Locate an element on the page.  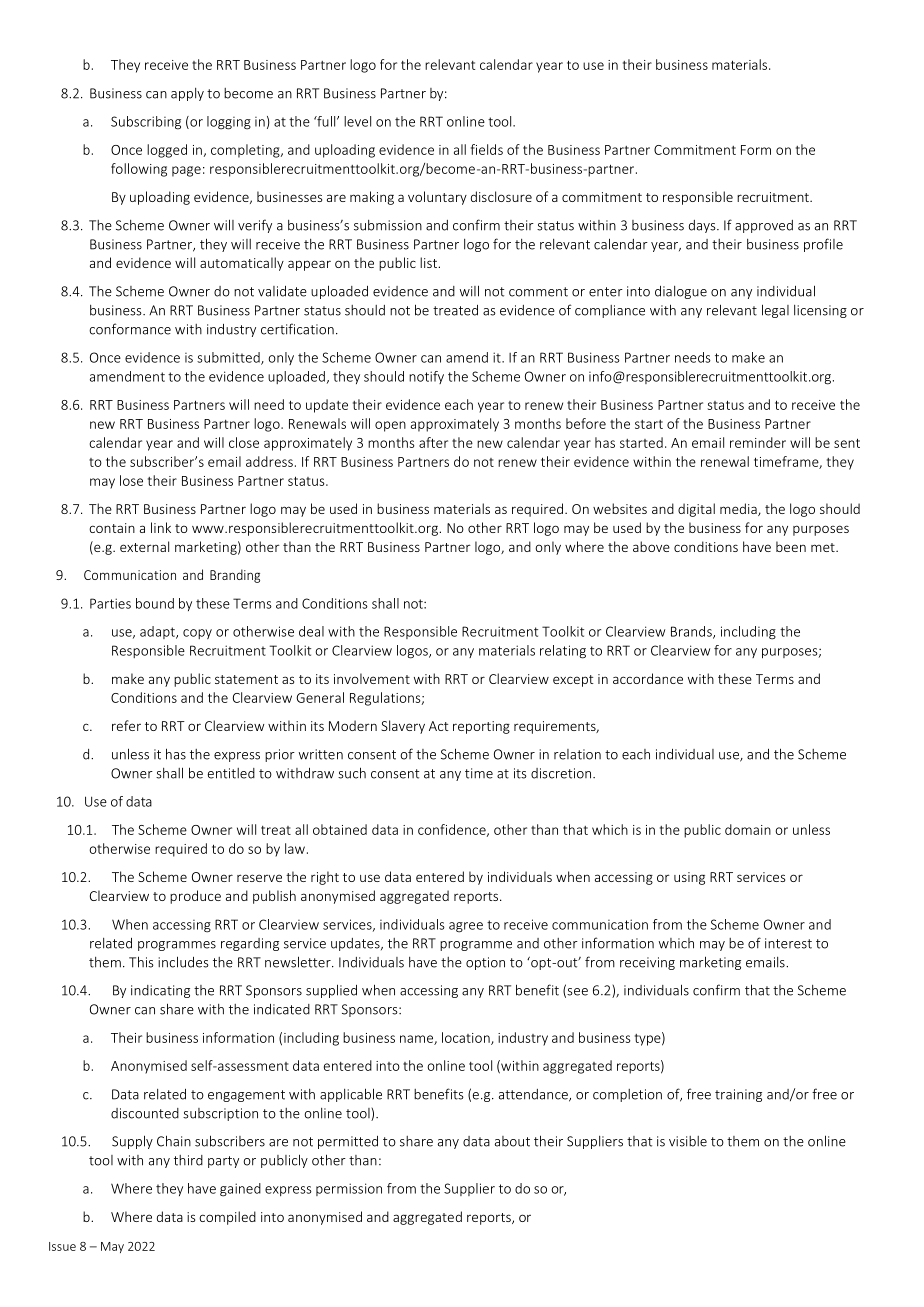
option is located at coordinates (485, 963).
